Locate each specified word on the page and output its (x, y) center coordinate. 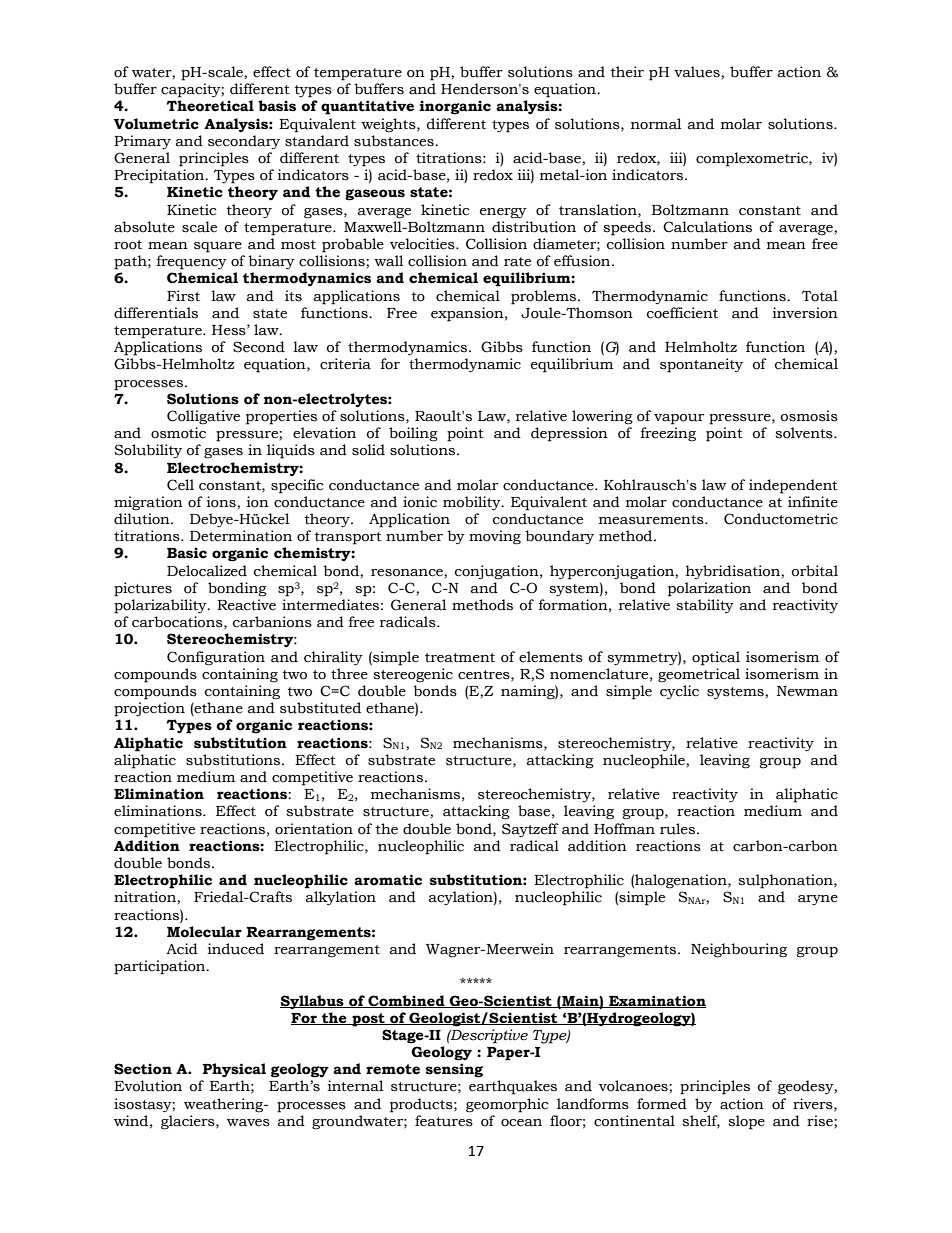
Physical (234, 1070)
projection (149, 709)
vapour (679, 419)
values (698, 72)
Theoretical (210, 106)
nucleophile (645, 761)
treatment (460, 658)
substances (395, 141)
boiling (413, 434)
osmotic (178, 433)
